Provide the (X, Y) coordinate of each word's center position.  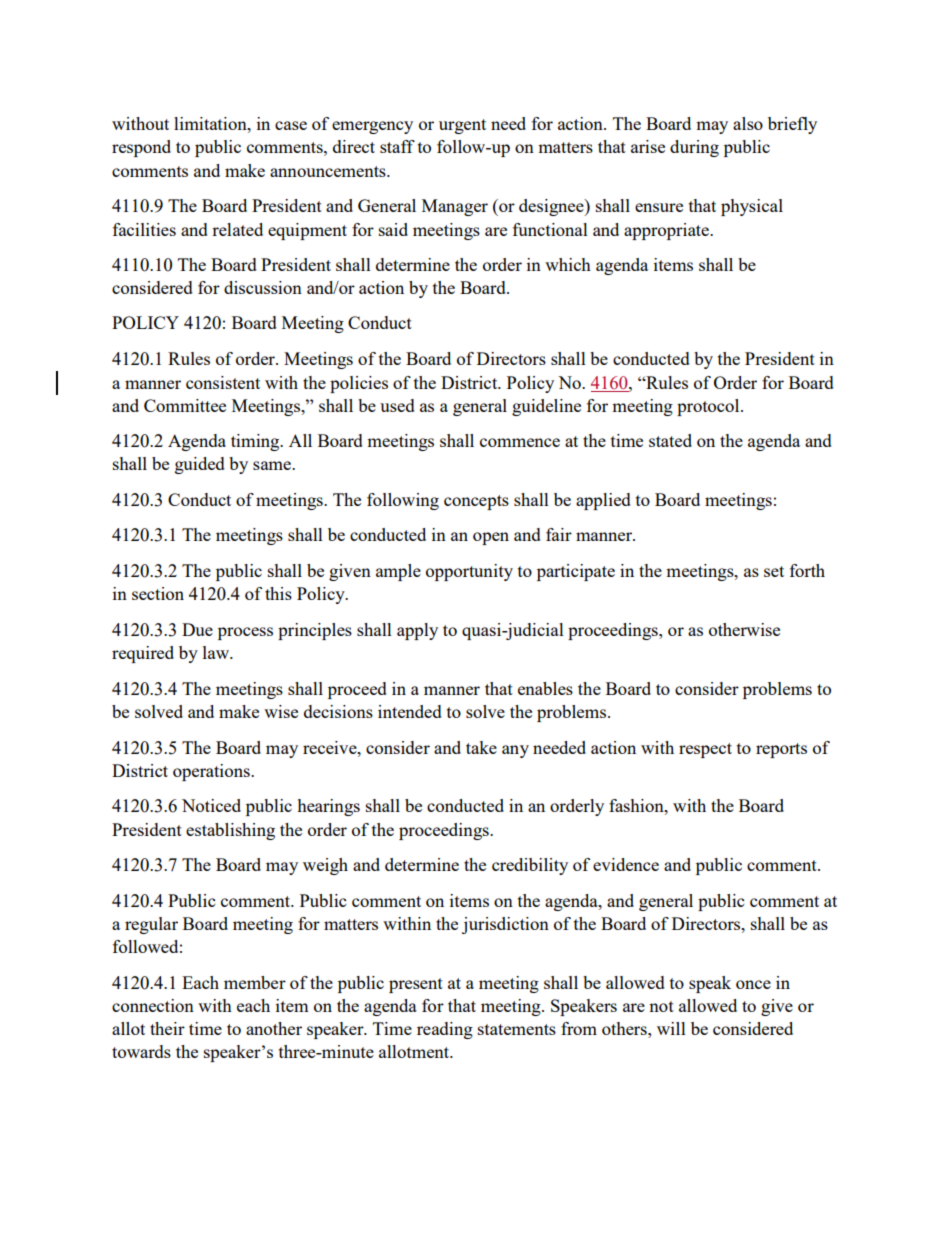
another (274, 1028)
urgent (462, 126)
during (694, 148)
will (671, 1028)
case (291, 125)
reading (445, 1030)
